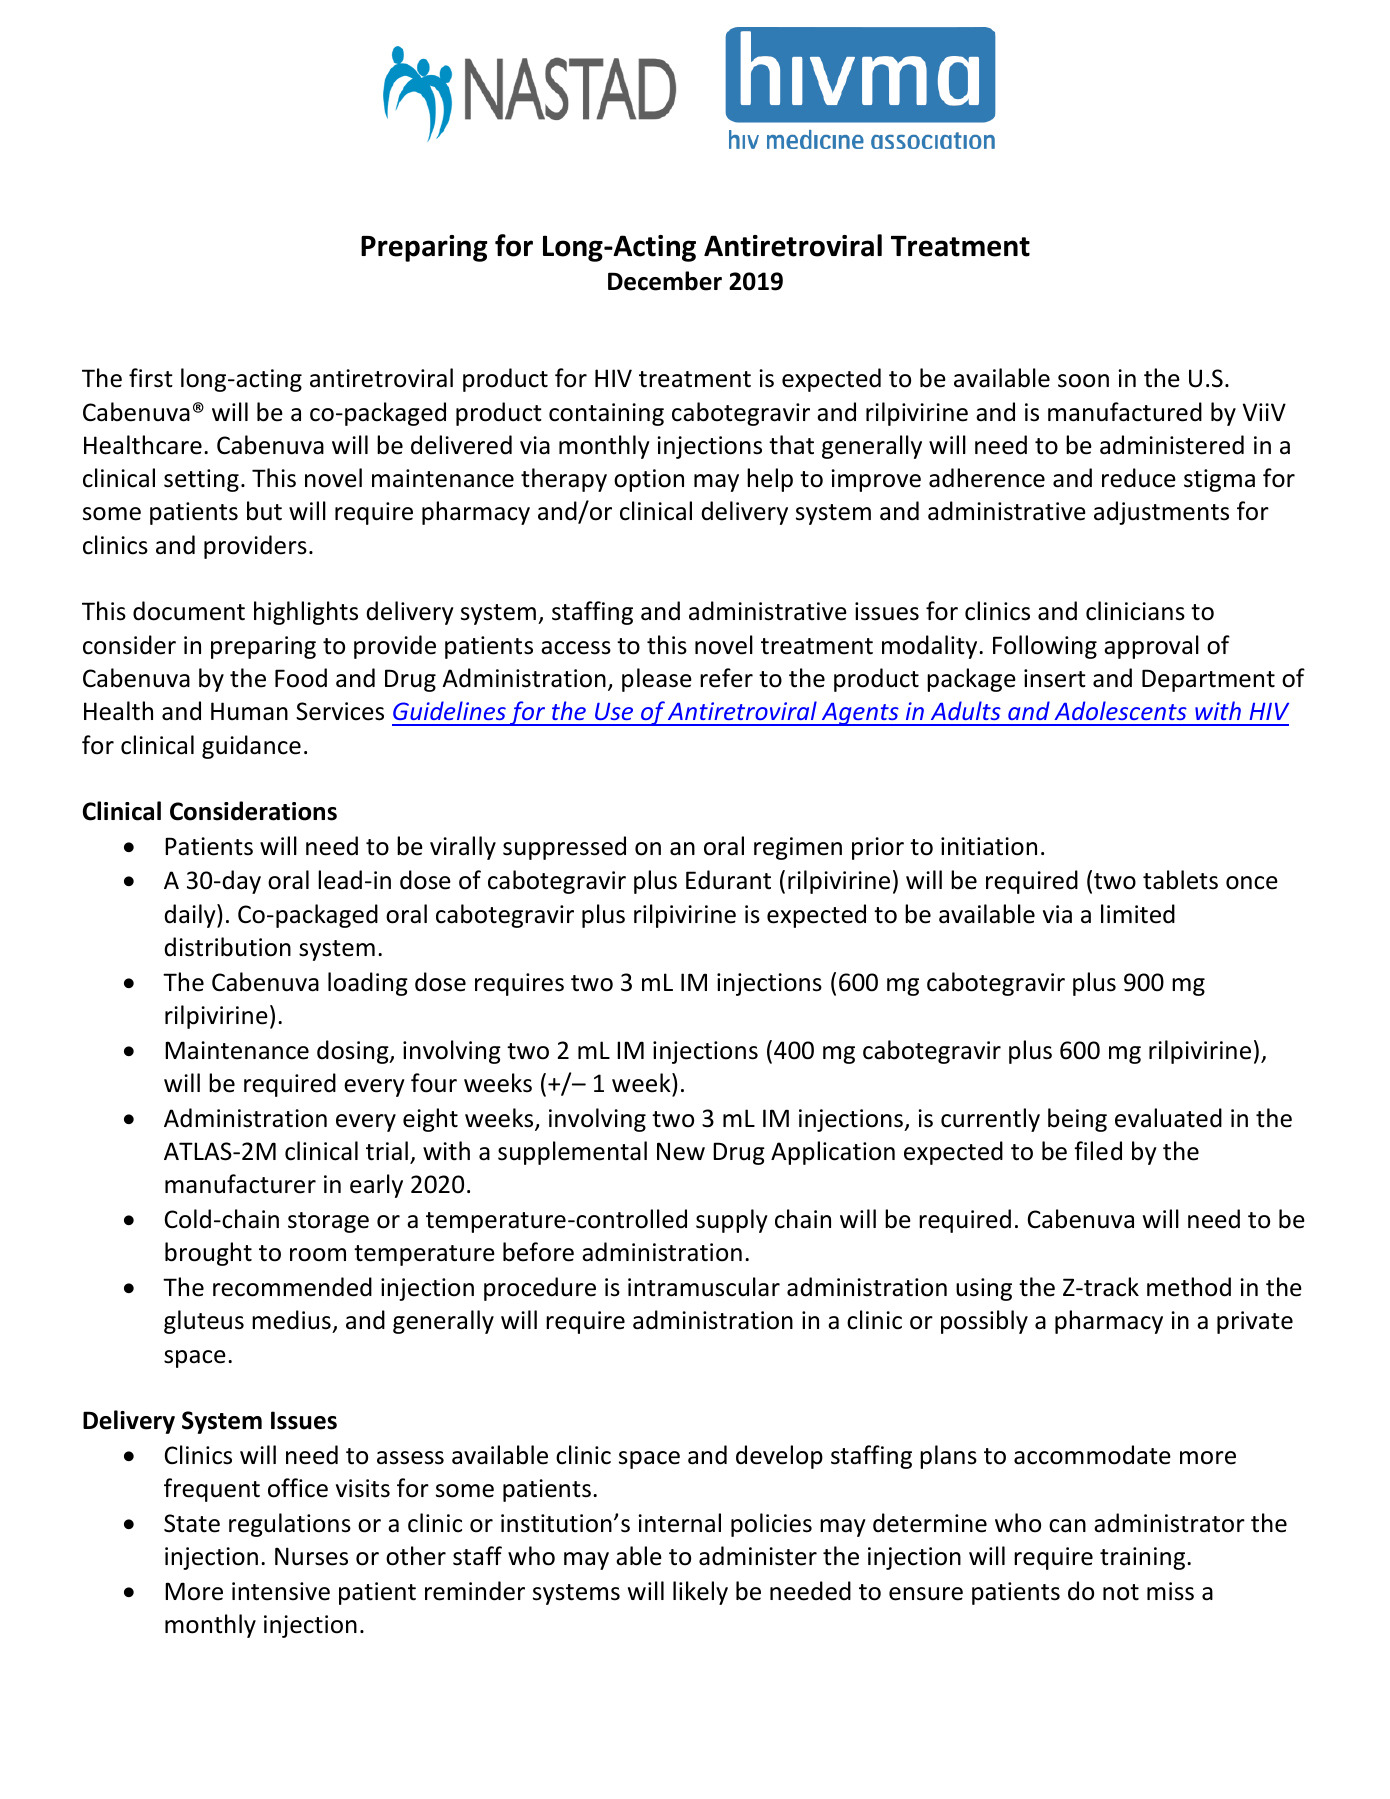  What do you see at coordinates (798, 848) in the screenshot?
I see `regimen` at bounding box center [798, 848].
